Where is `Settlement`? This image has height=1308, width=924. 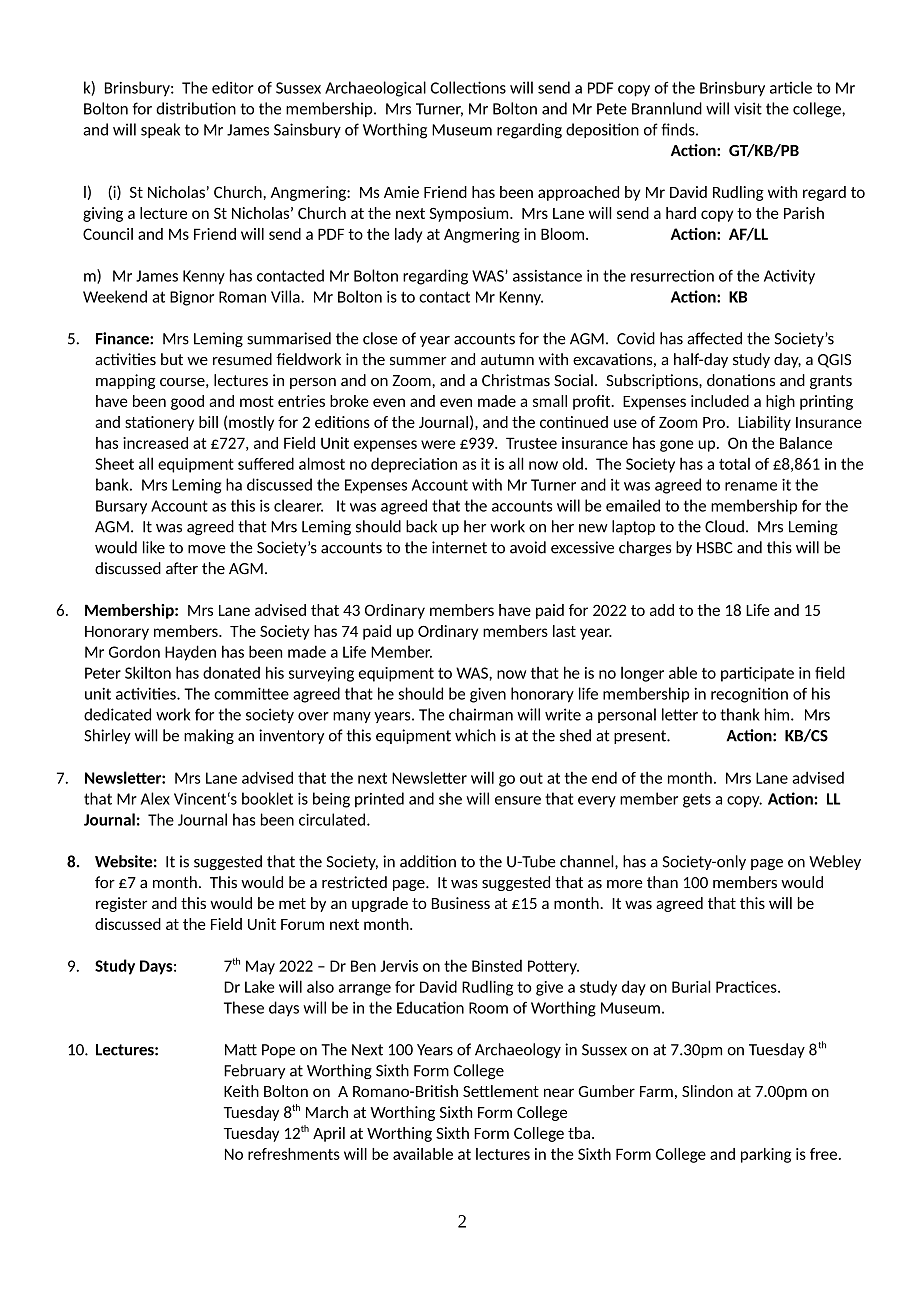
Settlement is located at coordinates (501, 1091).
